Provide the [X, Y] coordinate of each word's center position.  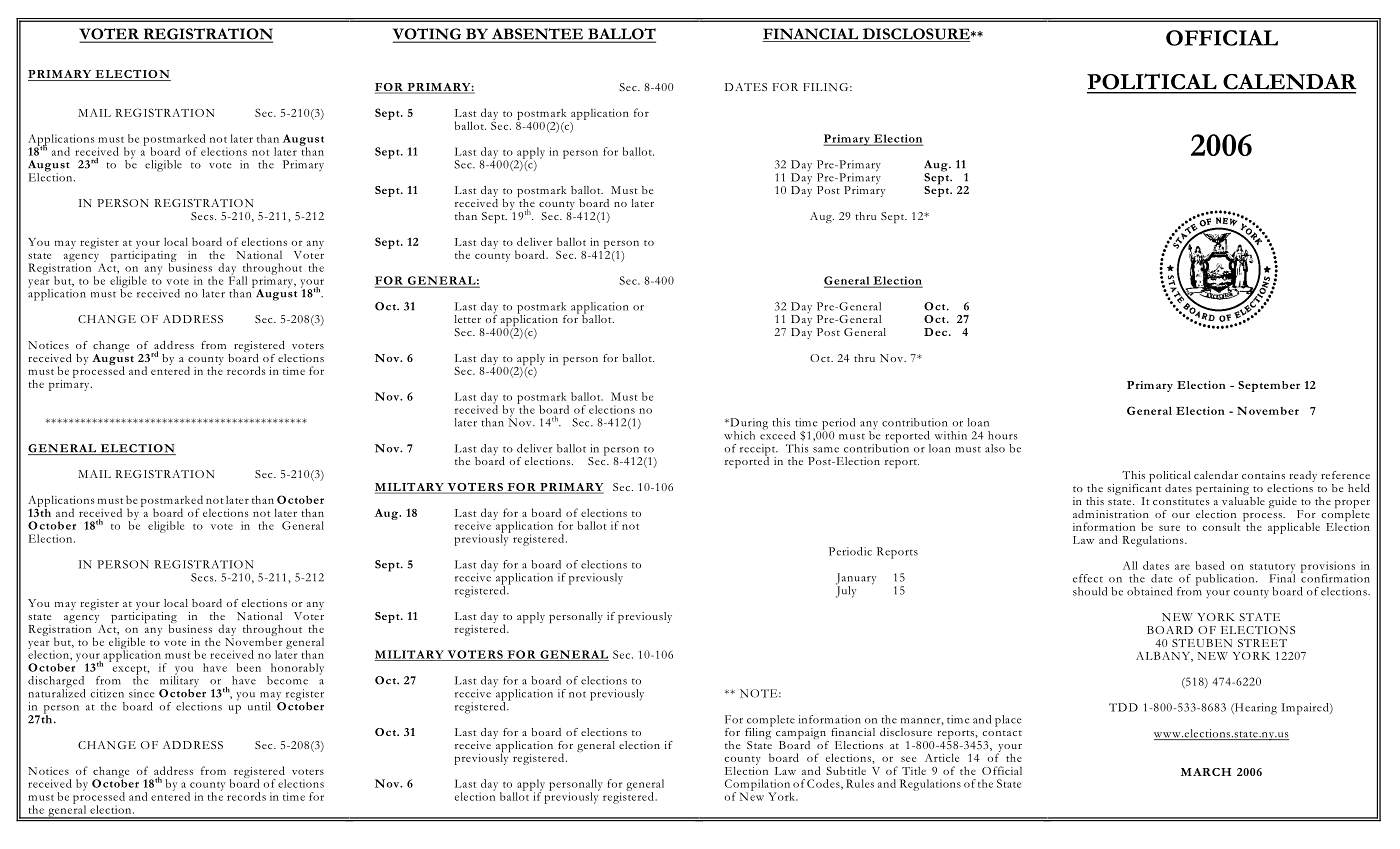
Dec [935, 332]
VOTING [428, 35]
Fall [238, 279]
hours [1002, 435]
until [259, 706]
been [248, 667]
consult [1221, 526]
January [856, 580]
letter [468, 319]
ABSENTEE [537, 35]
